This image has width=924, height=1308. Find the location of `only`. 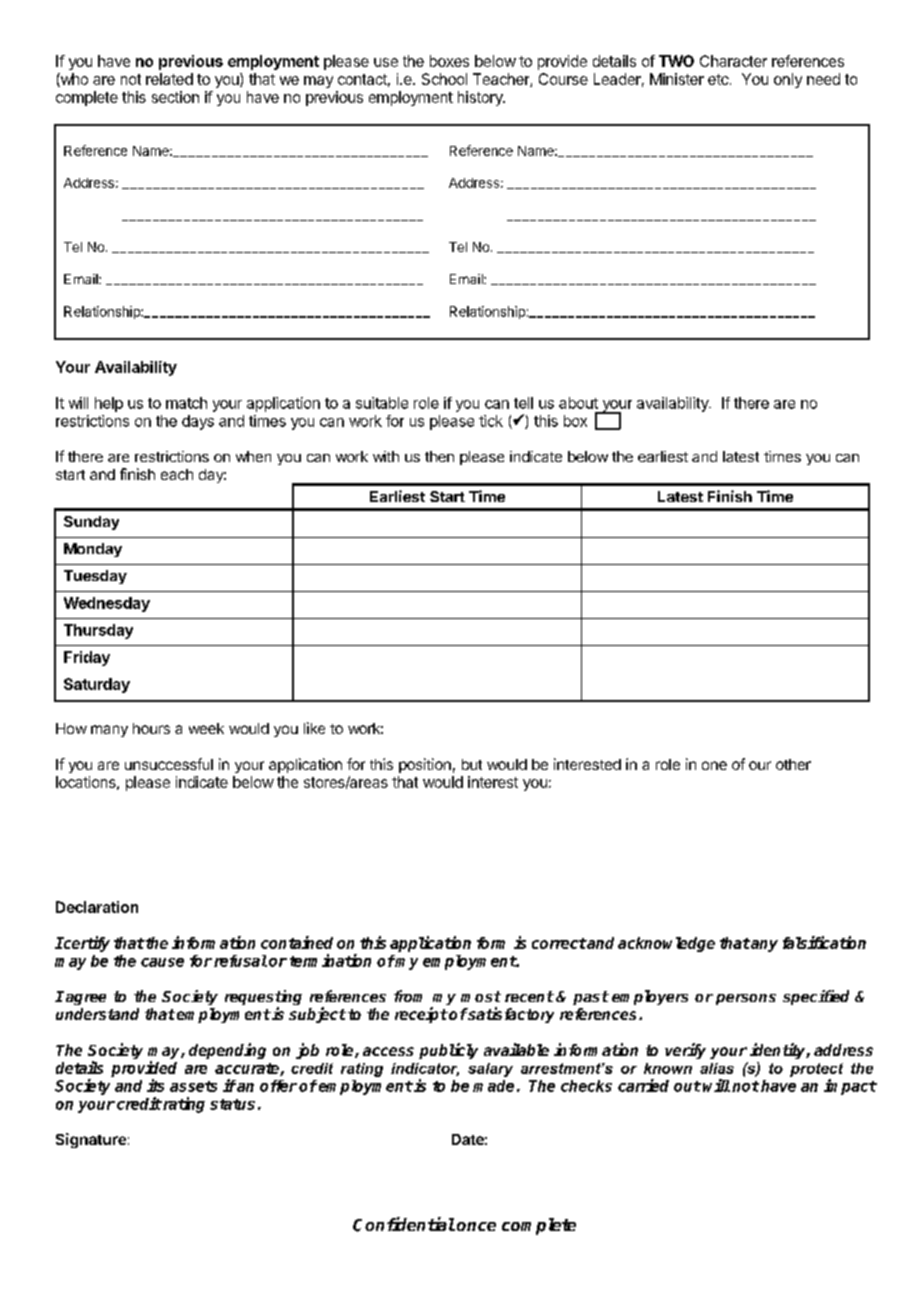

only is located at coordinates (788, 80).
